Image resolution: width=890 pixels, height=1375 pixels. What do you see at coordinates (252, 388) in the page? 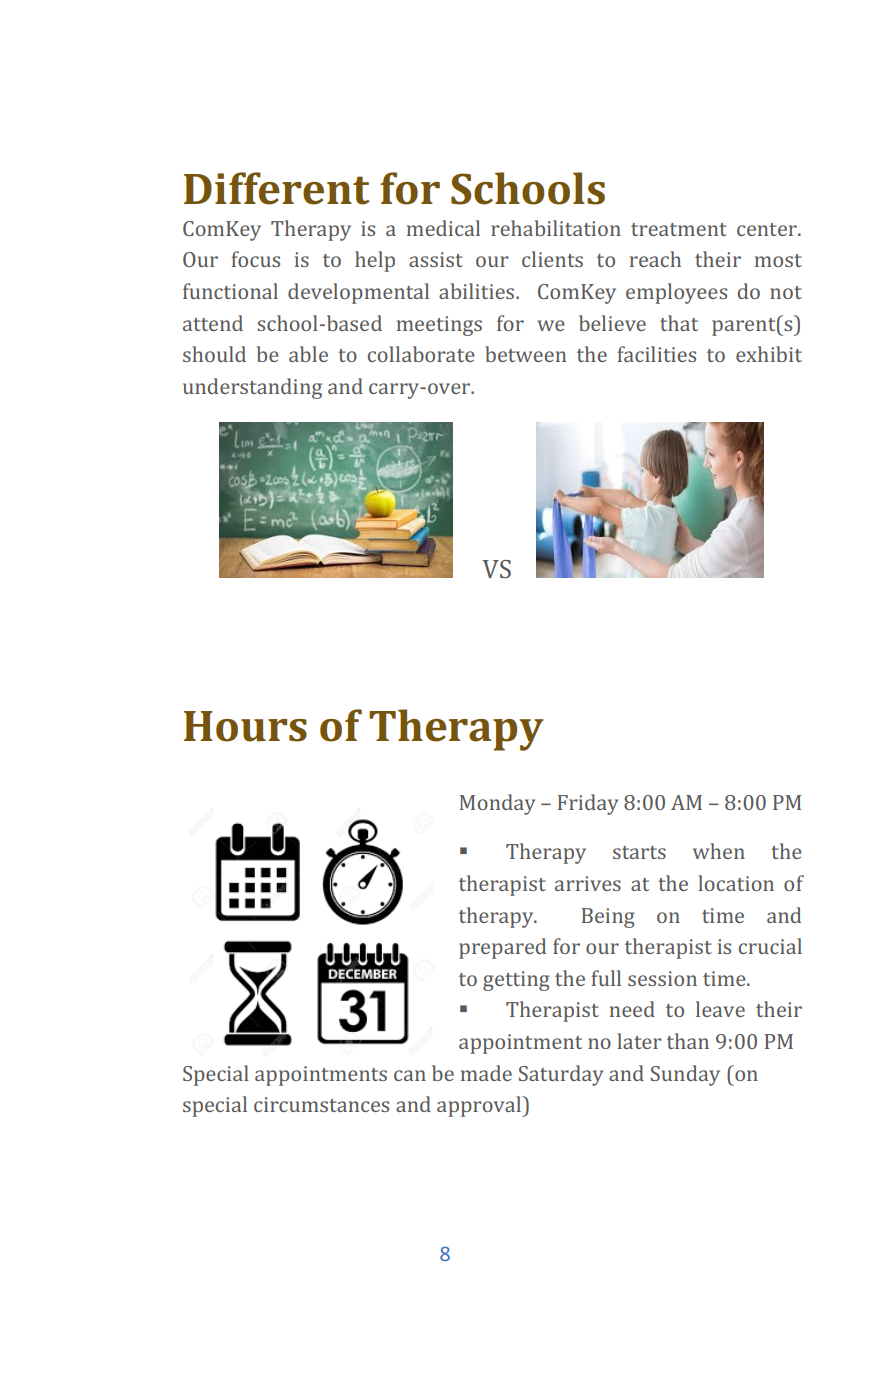
I see `understanding` at bounding box center [252, 388].
